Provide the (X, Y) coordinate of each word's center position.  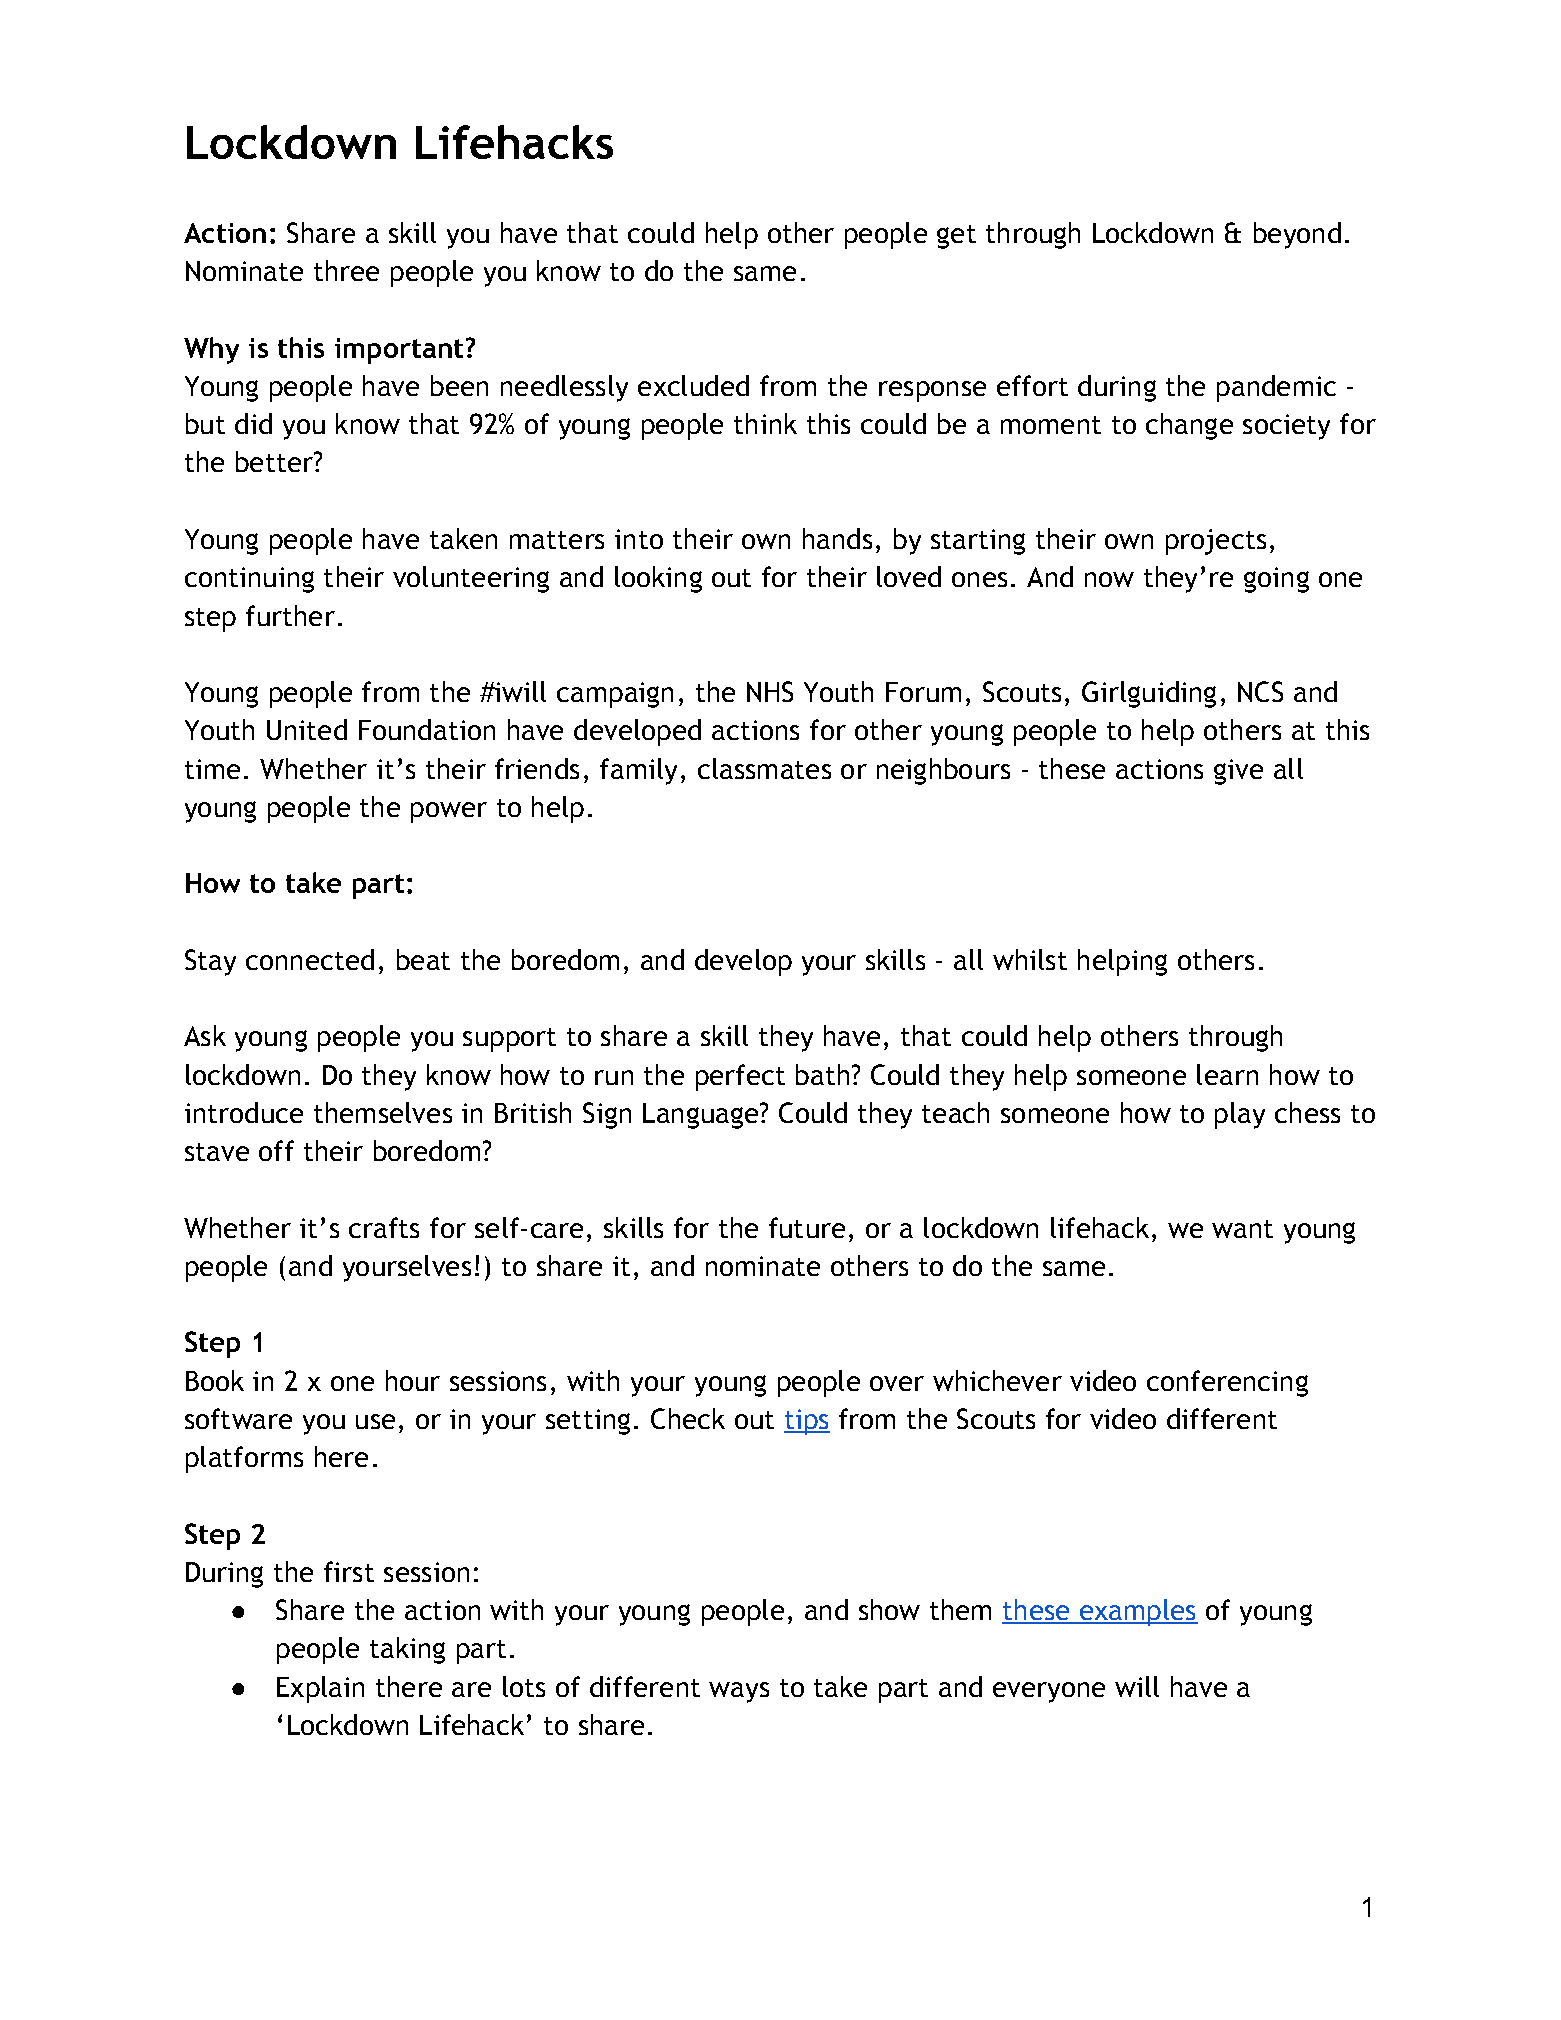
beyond (1297, 235)
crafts (384, 1227)
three (346, 270)
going (1276, 580)
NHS (770, 691)
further (290, 615)
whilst (1030, 959)
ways (739, 1692)
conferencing (1227, 1383)
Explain (320, 1689)
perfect (740, 1077)
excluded (693, 385)
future (807, 1227)
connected (310, 959)
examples (1137, 1612)
